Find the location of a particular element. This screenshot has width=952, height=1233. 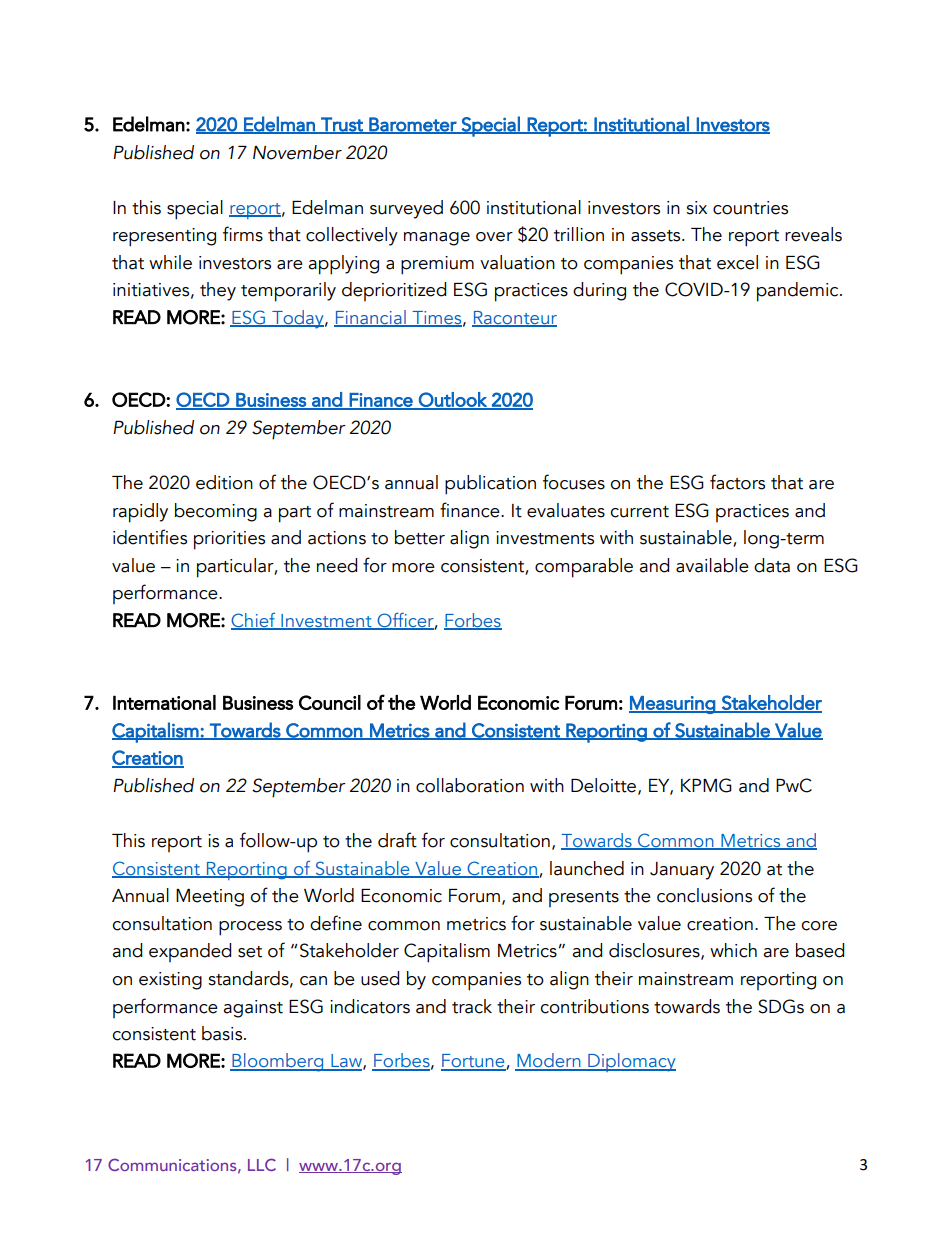

Chief is located at coordinates (254, 621).
